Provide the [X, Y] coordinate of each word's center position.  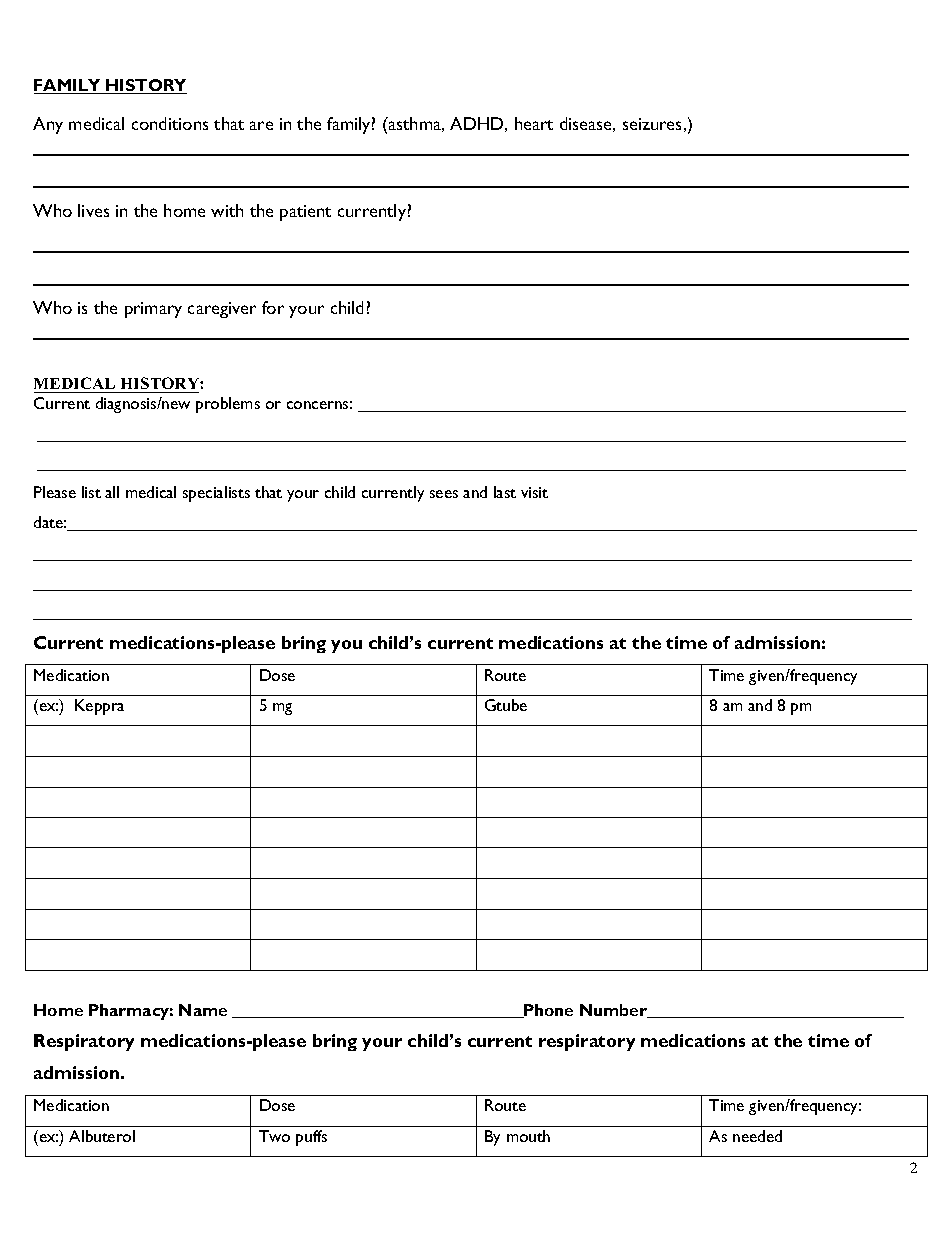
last [505, 492]
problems [228, 405]
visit [534, 492]
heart [534, 123]
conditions [170, 123]
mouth [528, 1136]
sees [444, 494]
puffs [311, 1138]
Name [203, 1010]
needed [757, 1136]
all [112, 492]
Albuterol [102, 1136]
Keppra [99, 707]
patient [305, 213]
